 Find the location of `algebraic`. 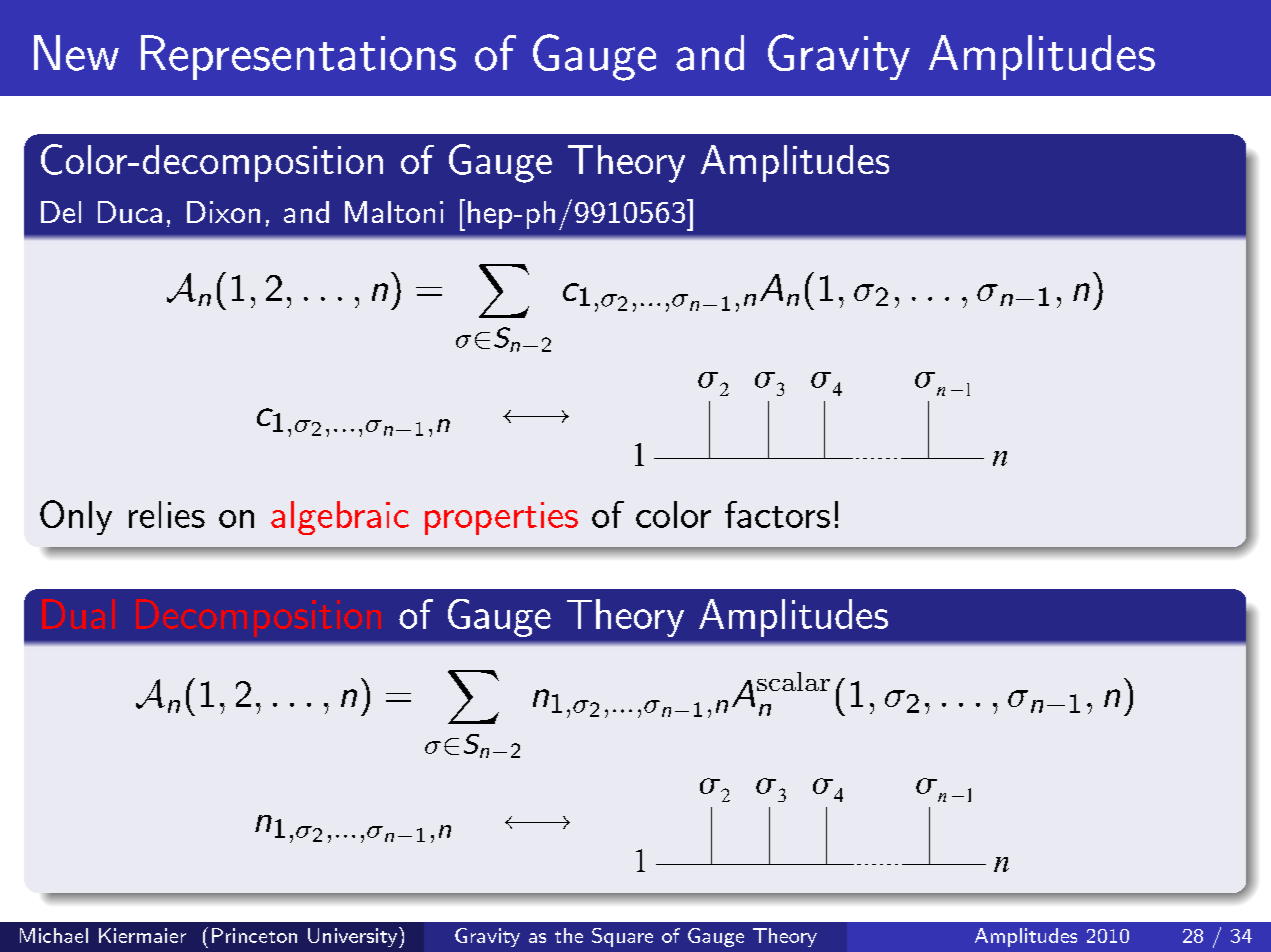

algebraic is located at coordinates (340, 518).
